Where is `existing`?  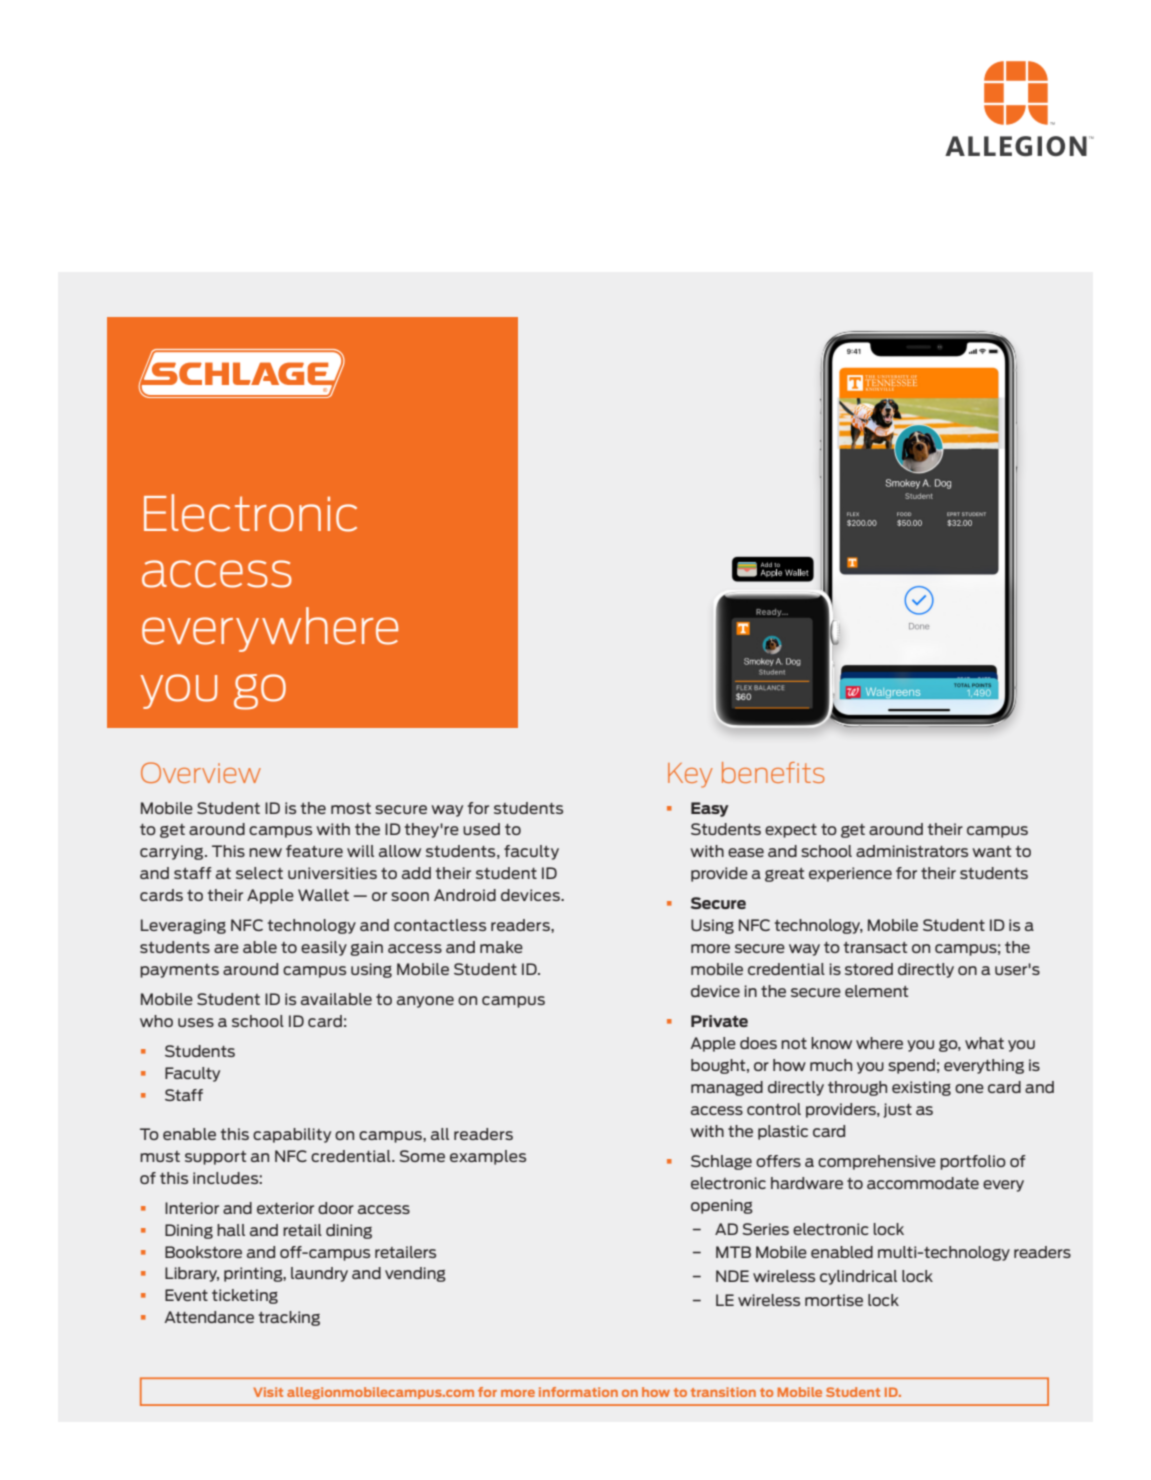 existing is located at coordinates (921, 1088).
